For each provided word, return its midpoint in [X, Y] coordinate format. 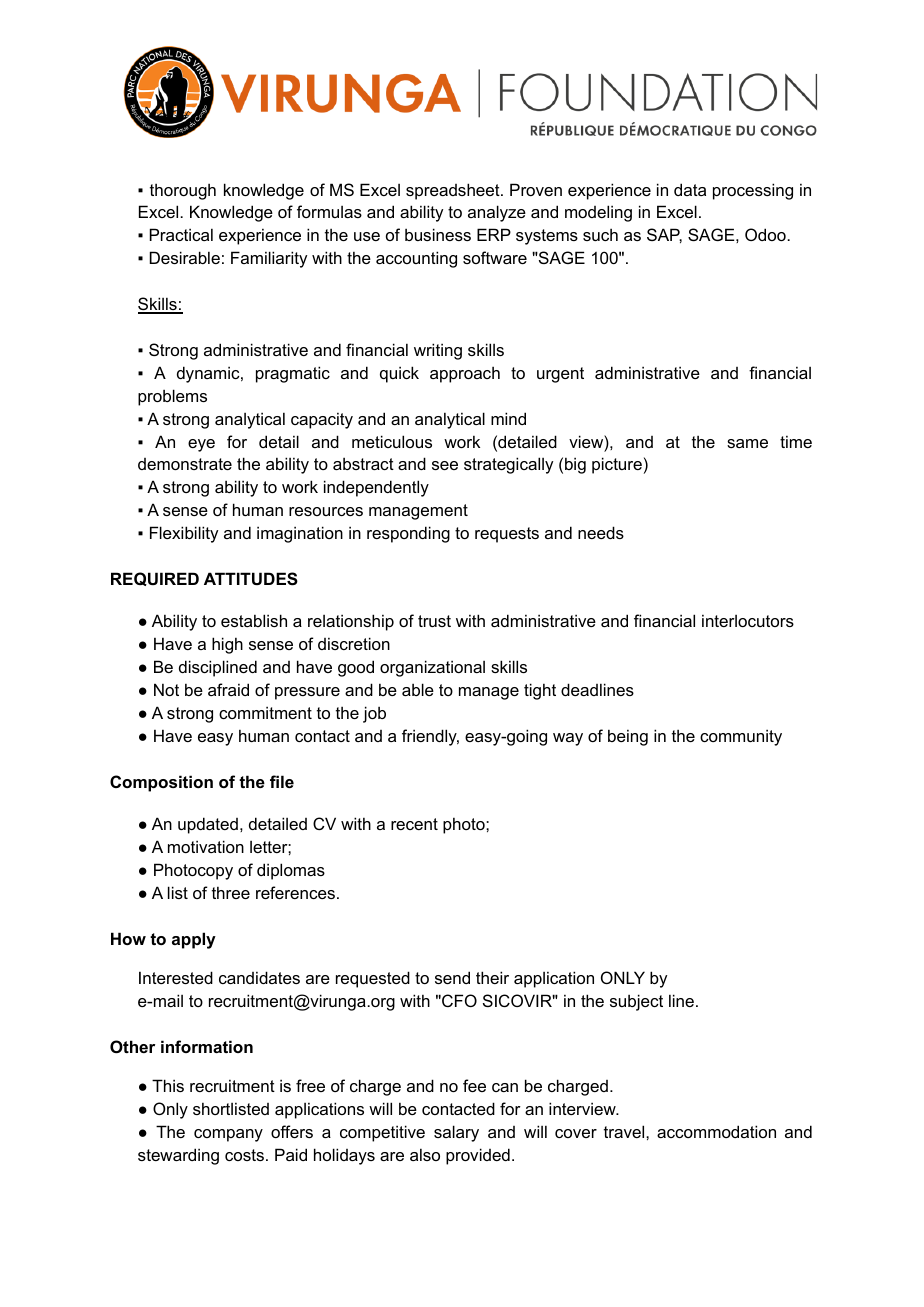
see [445, 465]
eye [201, 445]
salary [456, 1133]
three [231, 892]
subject [636, 1002]
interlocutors [748, 620]
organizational [432, 668]
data [690, 189]
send [452, 977]
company [228, 1135]
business [438, 234]
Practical [181, 234]
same [747, 443]
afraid [228, 689]
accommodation [716, 1131]
